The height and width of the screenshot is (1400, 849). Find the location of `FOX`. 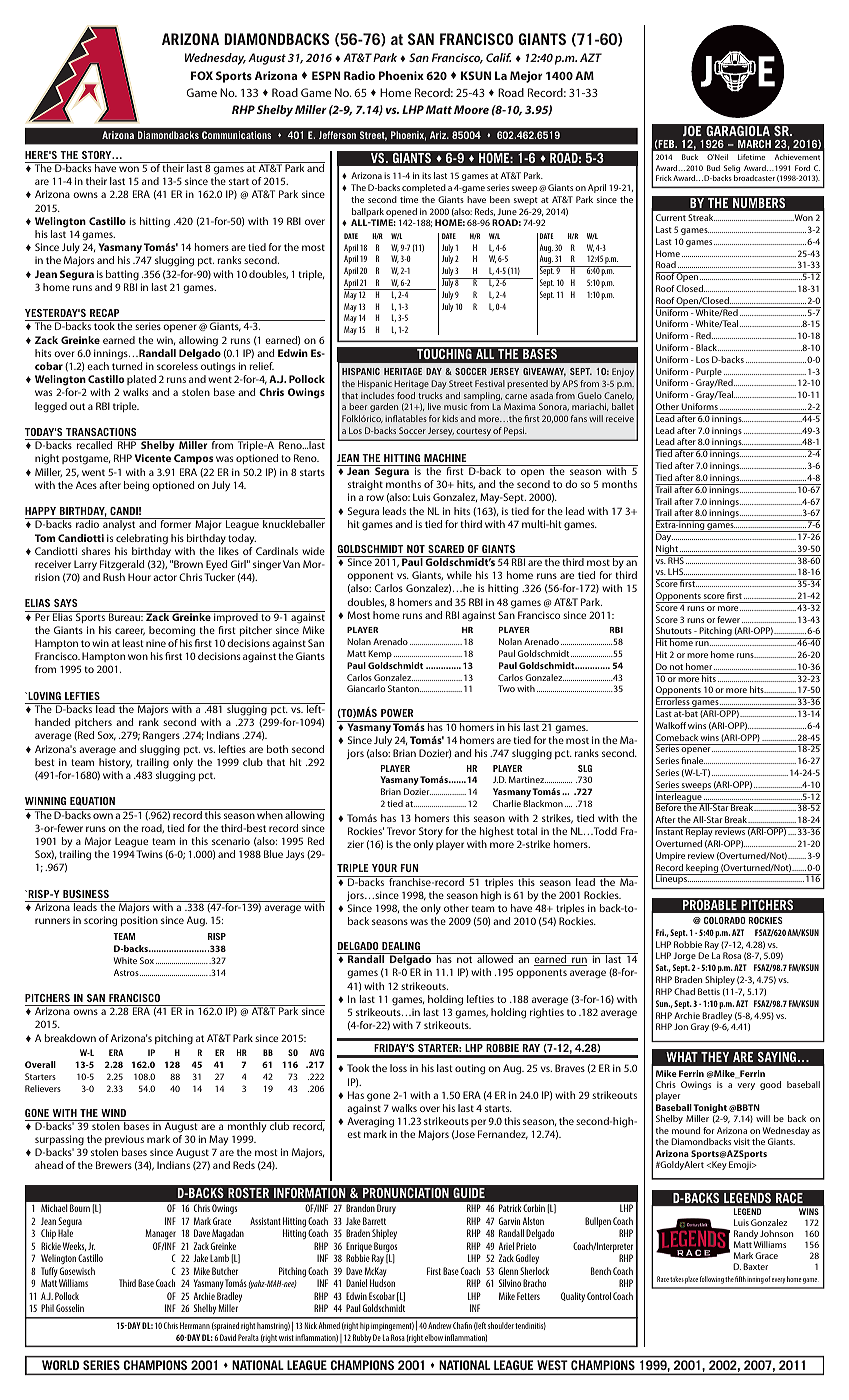

FOX is located at coordinates (202, 75).
